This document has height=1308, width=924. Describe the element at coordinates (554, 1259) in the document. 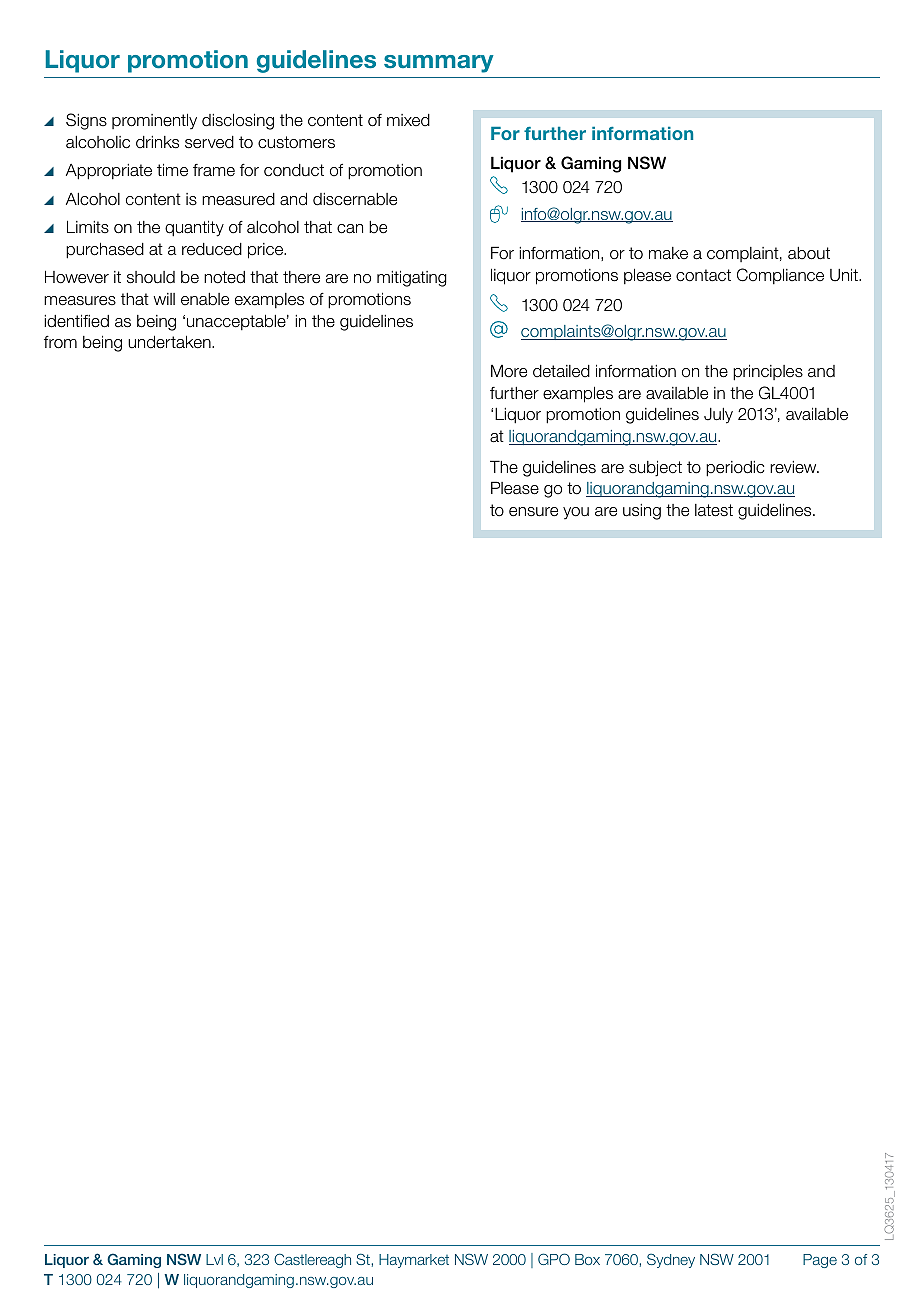

I see `GPO` at that location.
